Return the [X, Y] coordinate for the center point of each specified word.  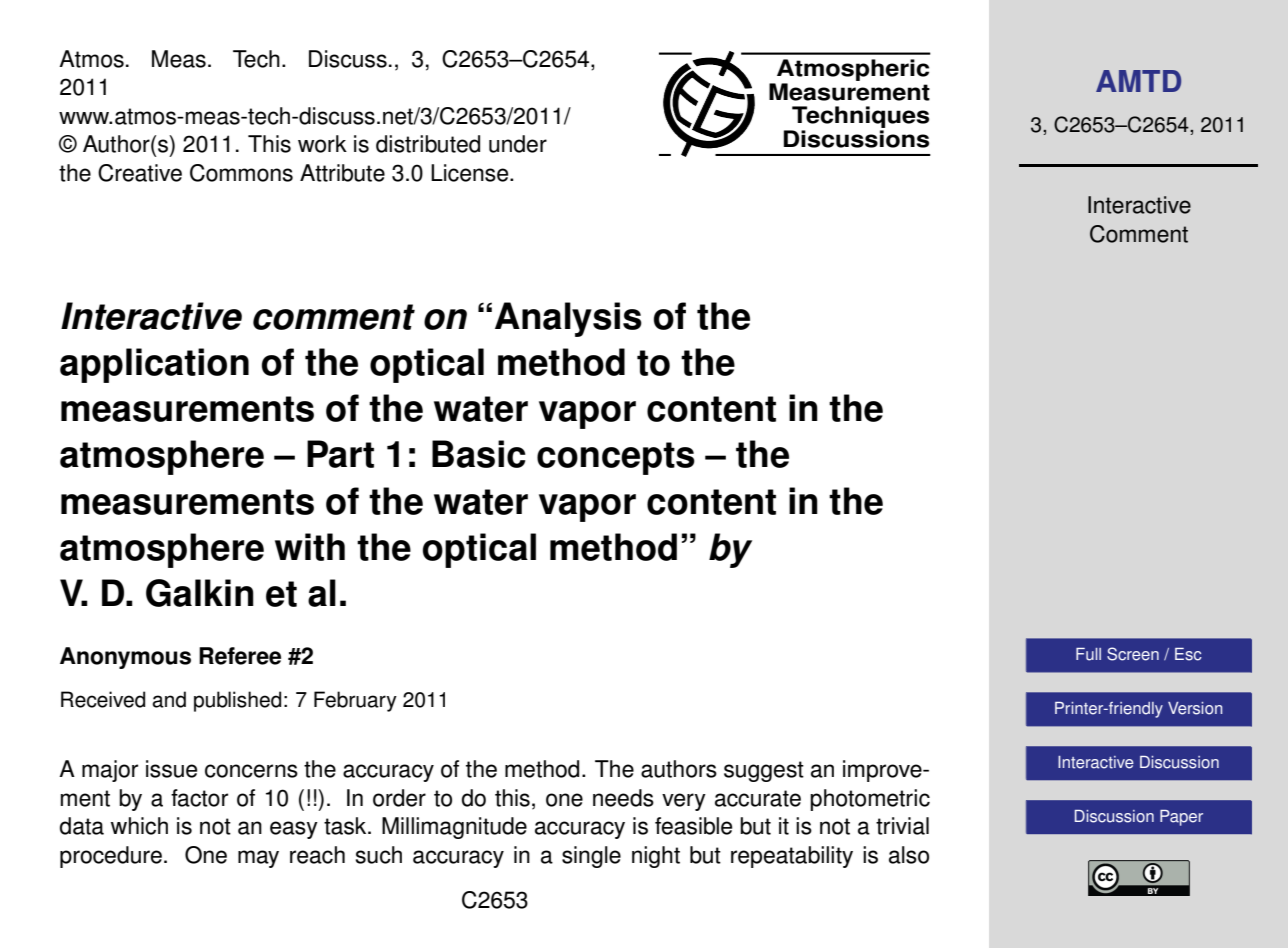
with [310, 547]
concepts [616, 458]
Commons [241, 173]
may [258, 859]
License [471, 173]
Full [1088, 654]
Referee [240, 656]
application [154, 365]
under [518, 144]
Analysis [568, 319]
